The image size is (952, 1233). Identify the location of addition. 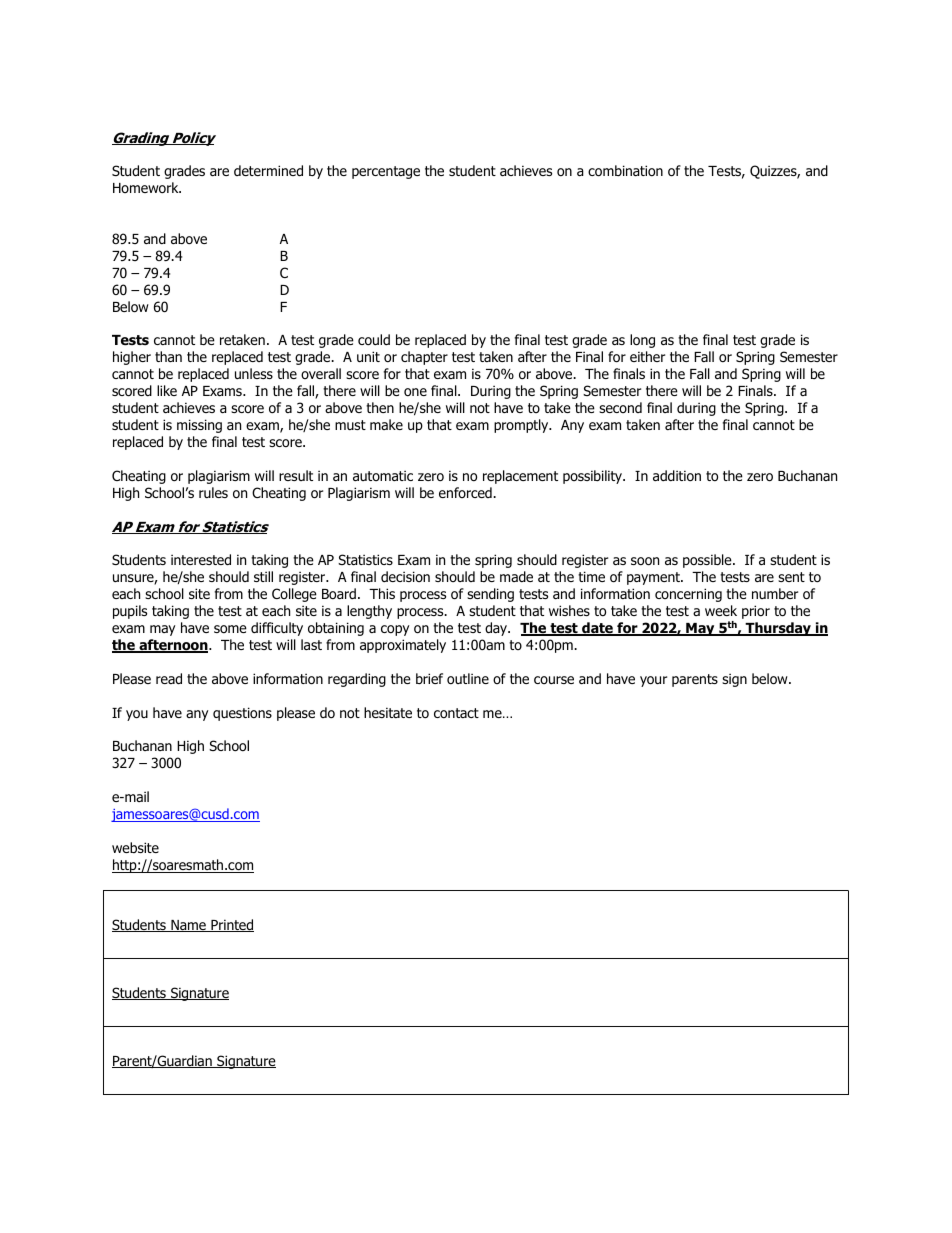
(677, 476).
